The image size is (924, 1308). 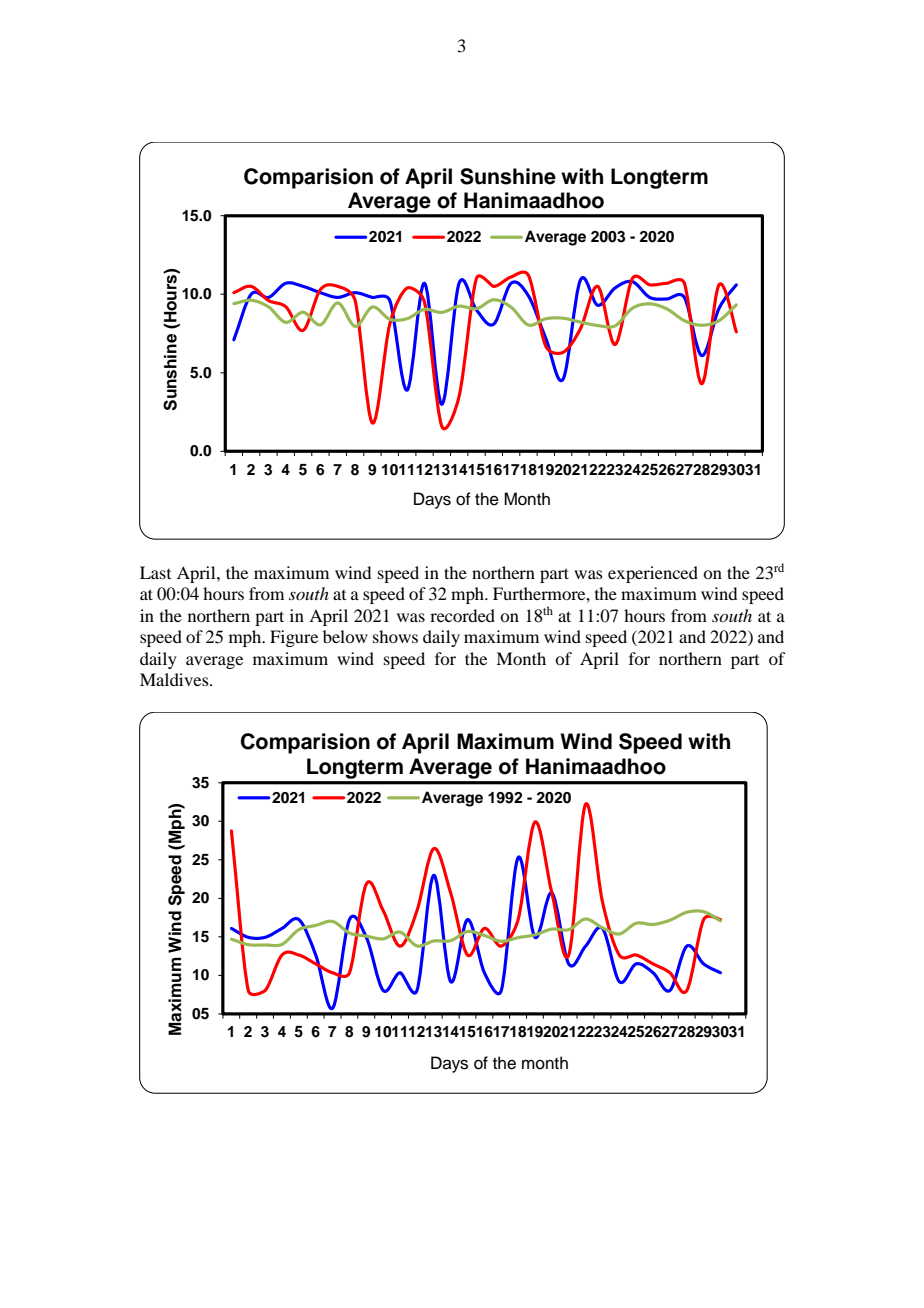 I want to click on Figure, so click(x=294, y=638).
